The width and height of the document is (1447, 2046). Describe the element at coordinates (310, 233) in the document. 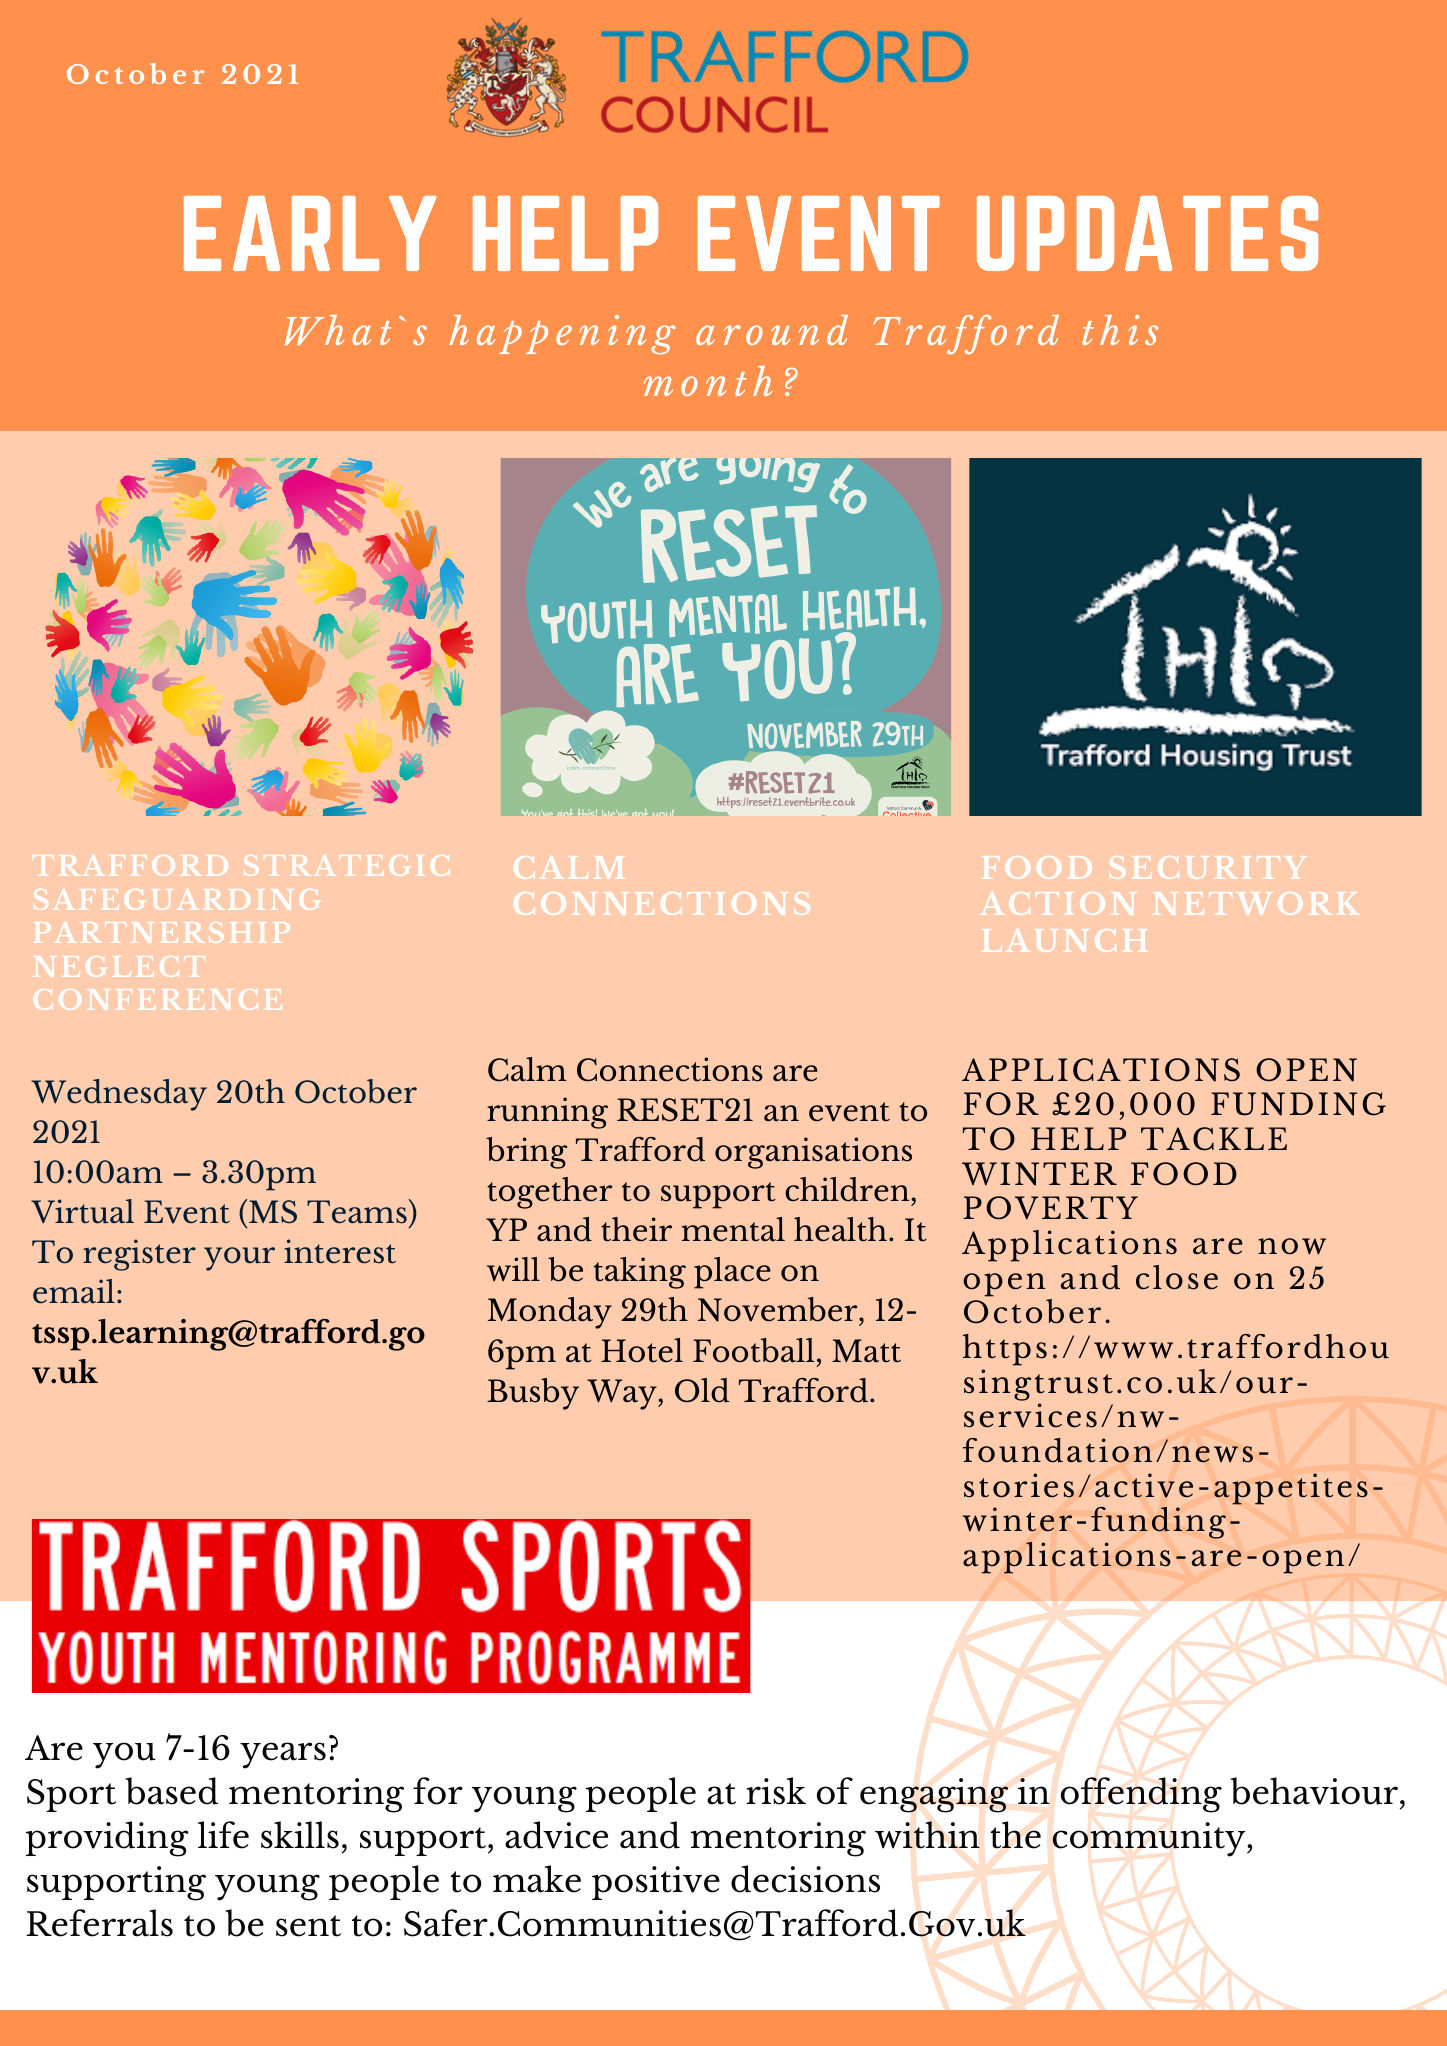

I see `EARLY` at that location.
